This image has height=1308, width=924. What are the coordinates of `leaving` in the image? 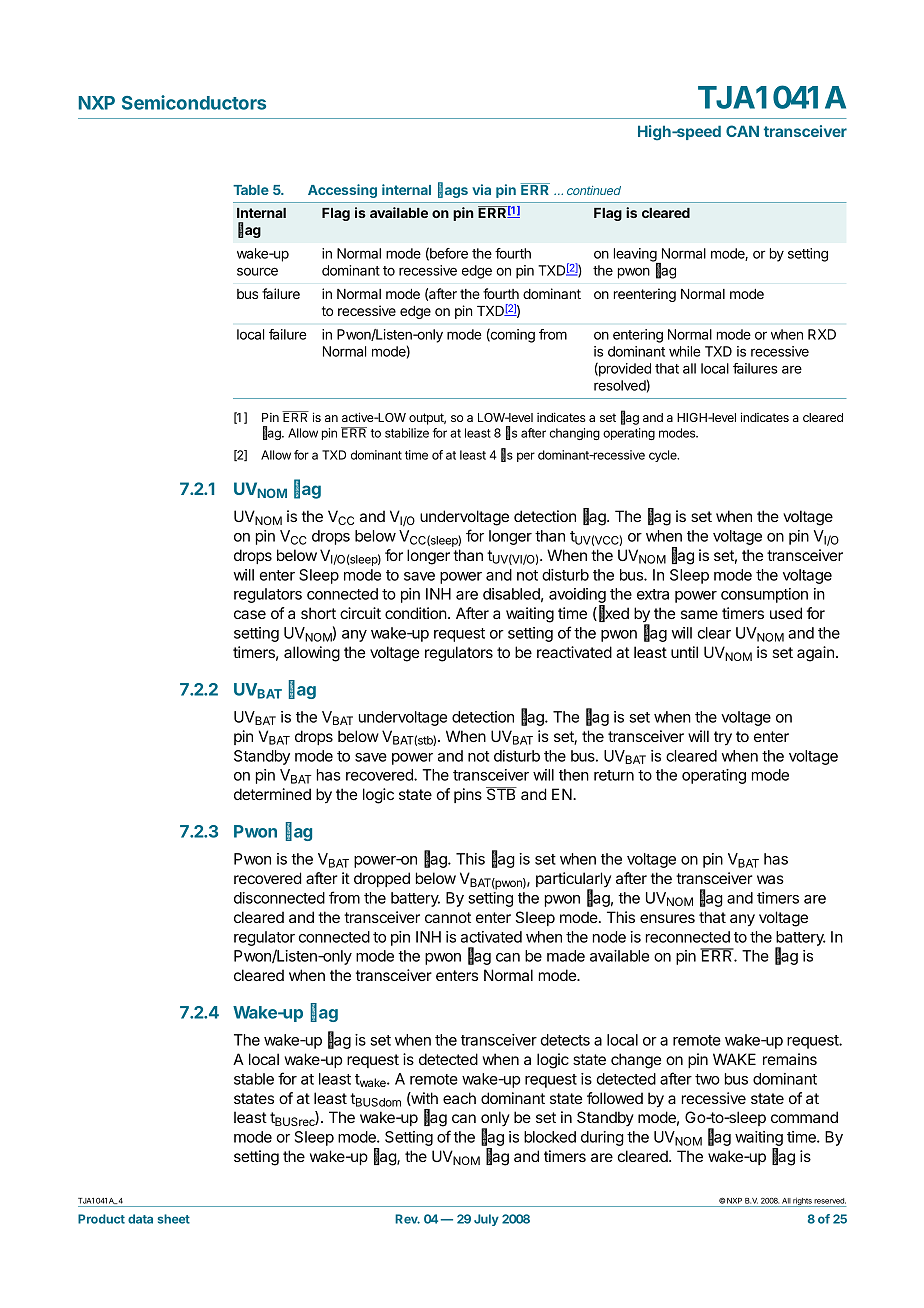 It's located at (636, 256).
